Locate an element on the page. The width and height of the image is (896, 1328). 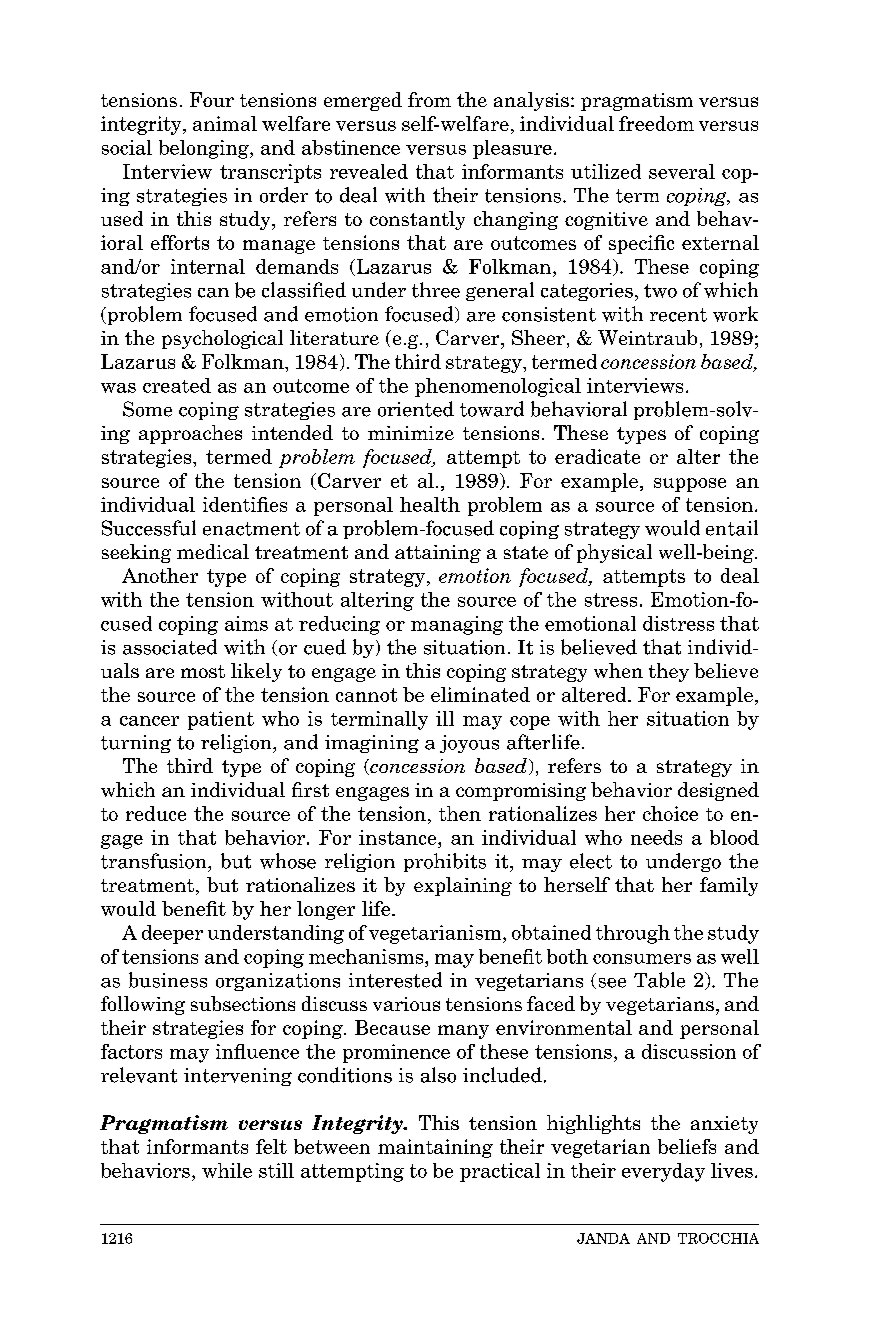
from is located at coordinates (429, 99).
